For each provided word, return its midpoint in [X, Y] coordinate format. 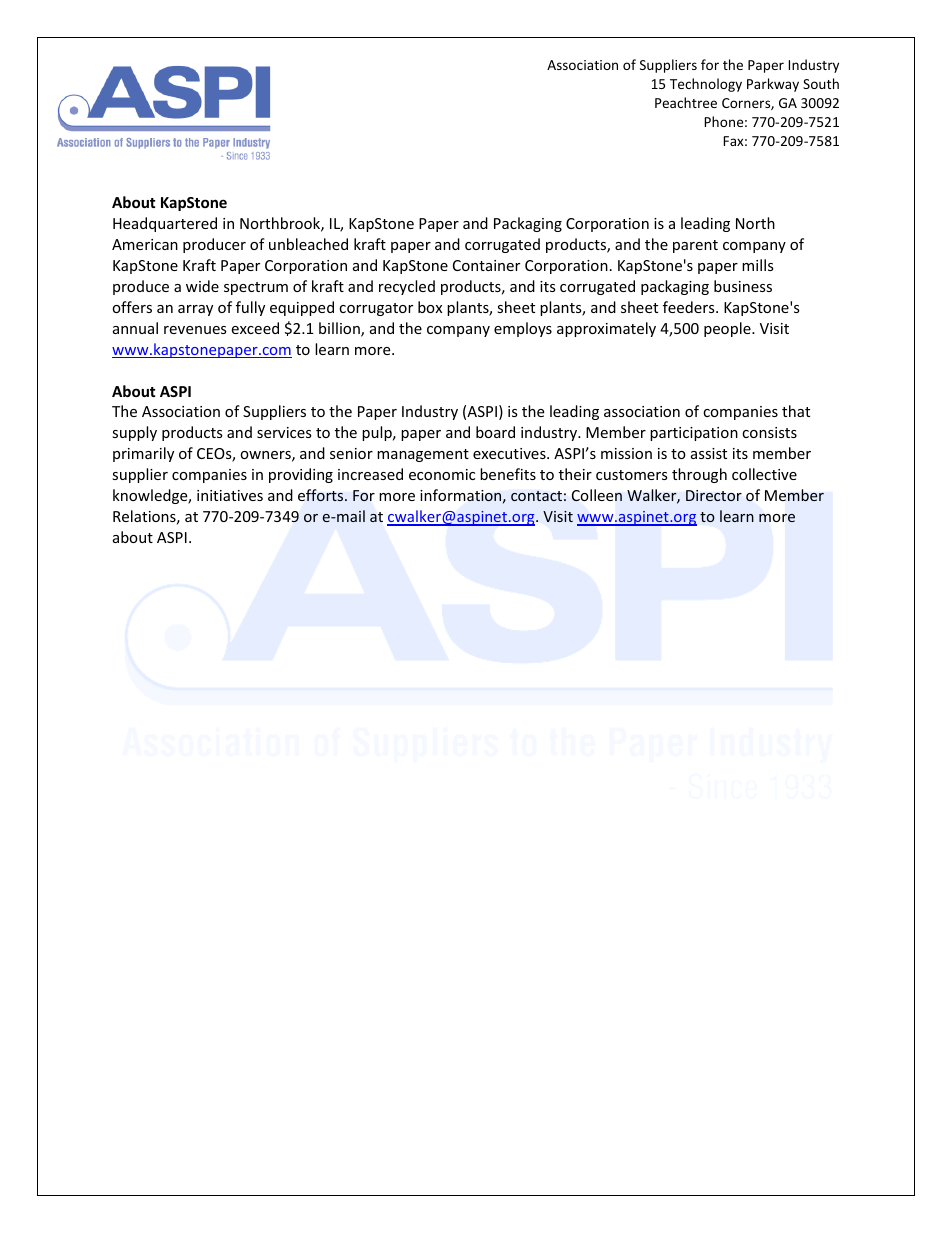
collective [764, 474]
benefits [508, 474]
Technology [706, 85]
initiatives [230, 495]
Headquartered [165, 224]
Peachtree [686, 102]
